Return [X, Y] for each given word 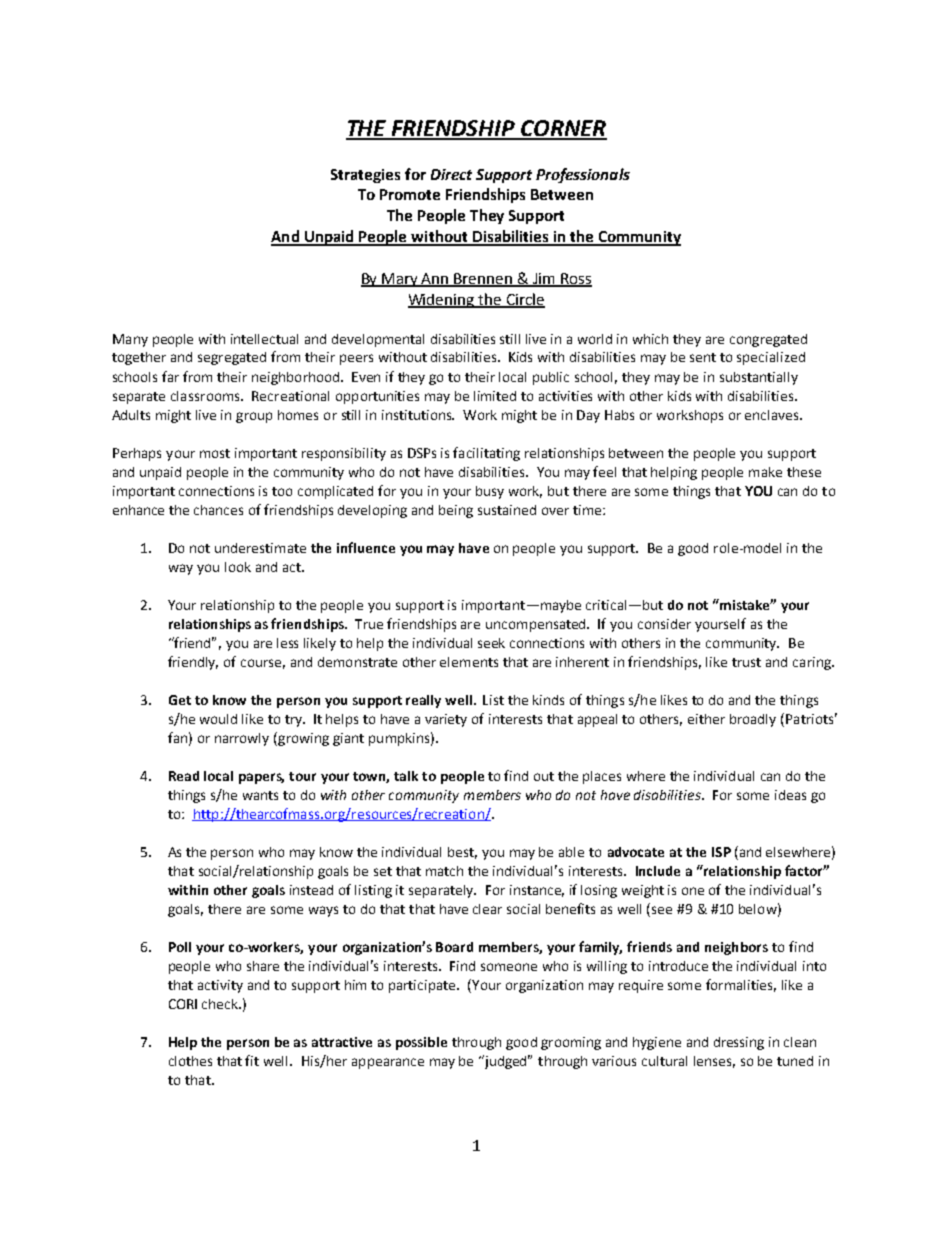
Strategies [365, 176]
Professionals [583, 175]
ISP [721, 852]
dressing [739, 1043]
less [287, 643]
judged [506, 1062]
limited [495, 396]
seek [491, 643]
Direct [451, 174]
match [444, 871]
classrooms [207, 396]
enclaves [773, 415]
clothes [190, 1061]
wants [260, 795]
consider [664, 624]
